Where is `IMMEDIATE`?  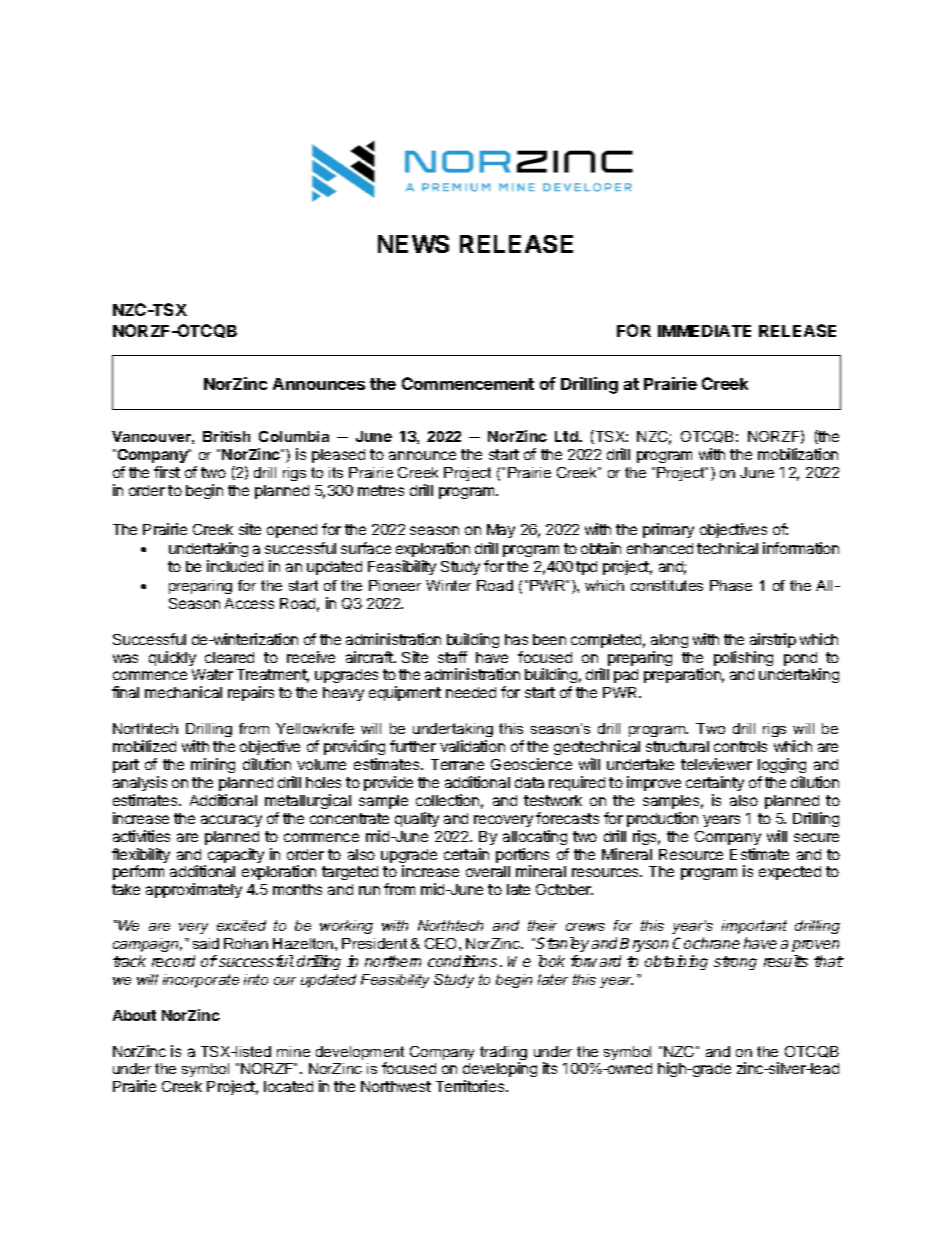 IMMEDIATE is located at coordinates (704, 331).
